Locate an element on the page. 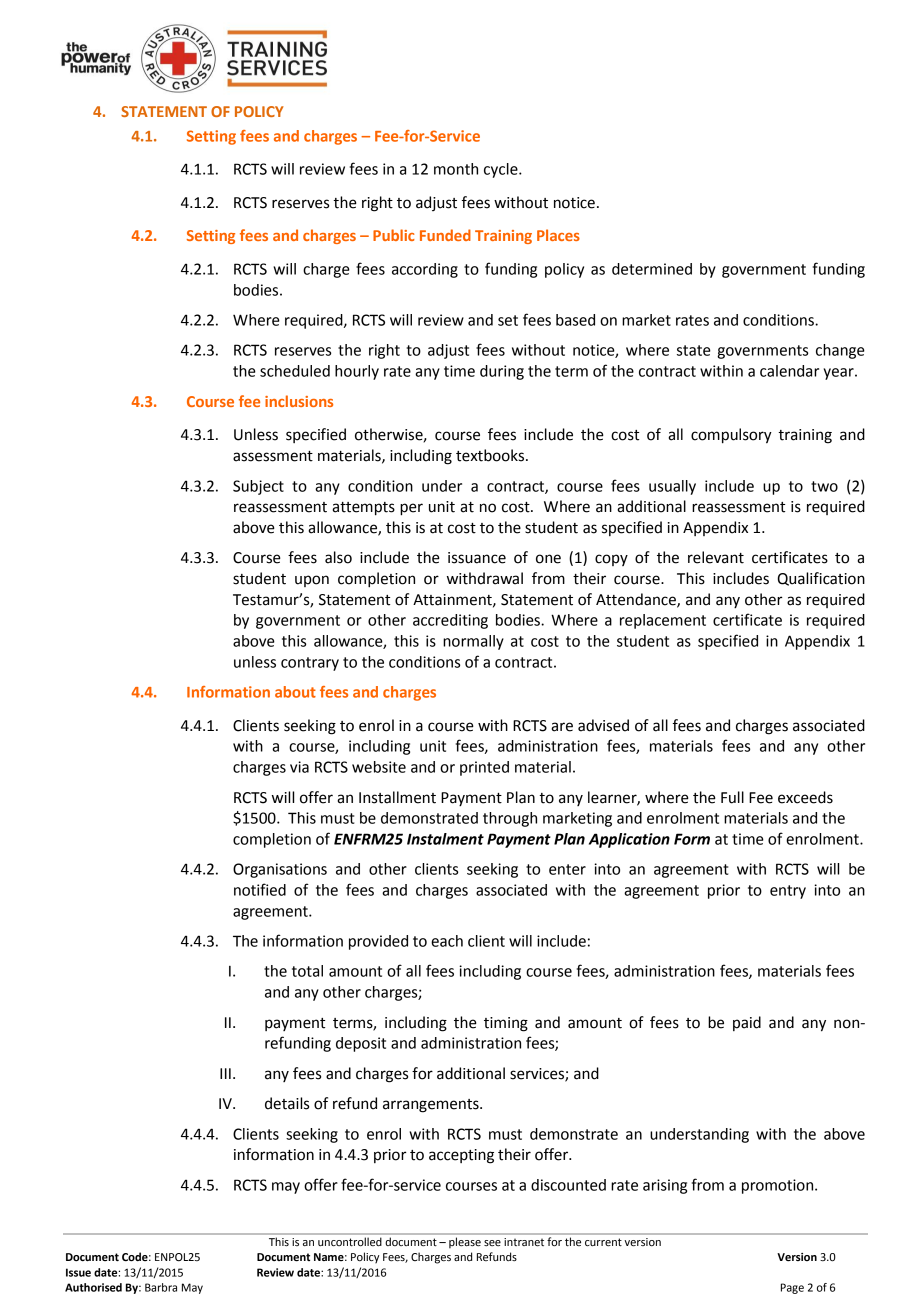 The height and width of the image is (1308, 924). Public is located at coordinates (394, 235).
